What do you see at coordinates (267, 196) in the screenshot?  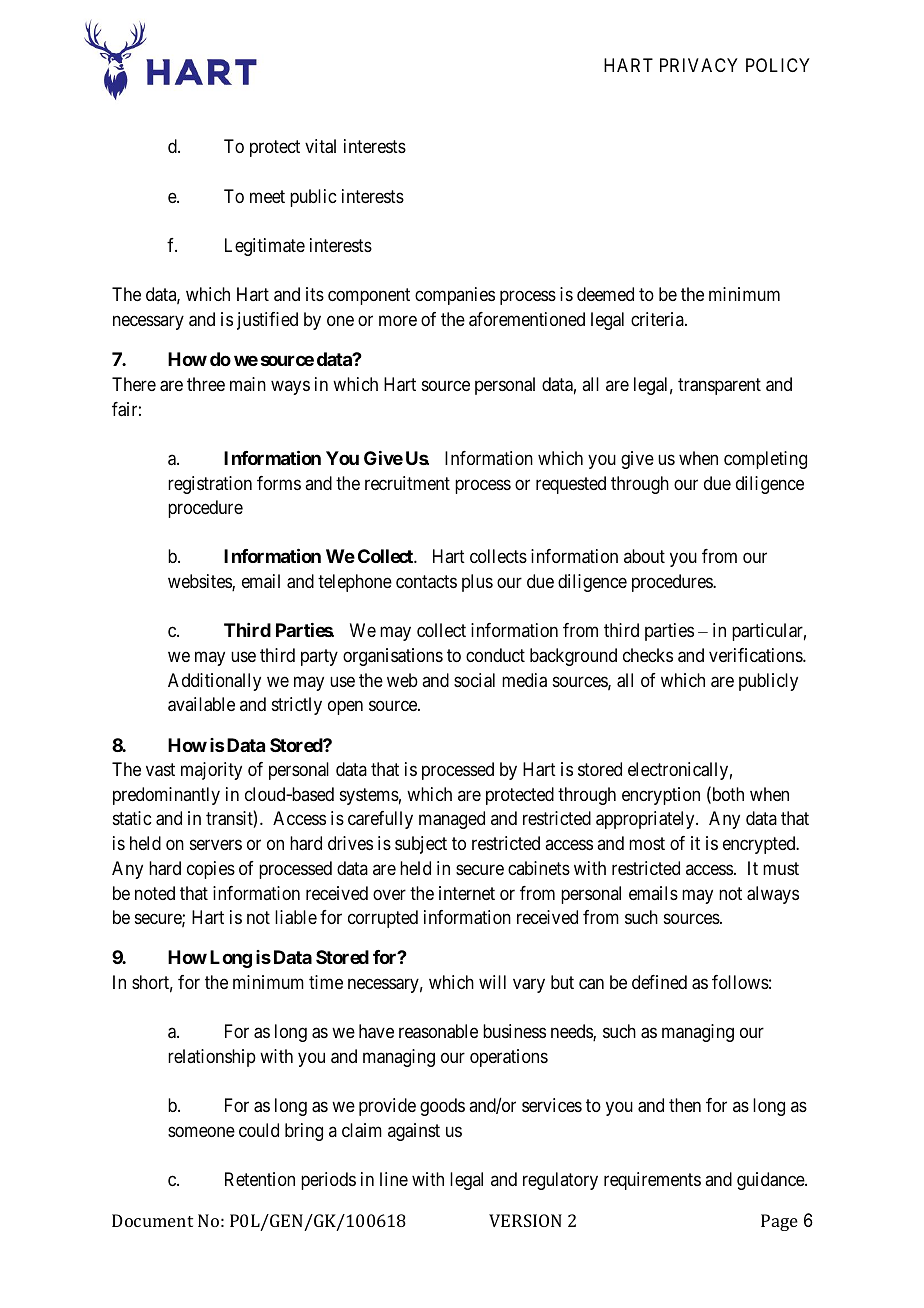 I see `meet` at bounding box center [267, 196].
